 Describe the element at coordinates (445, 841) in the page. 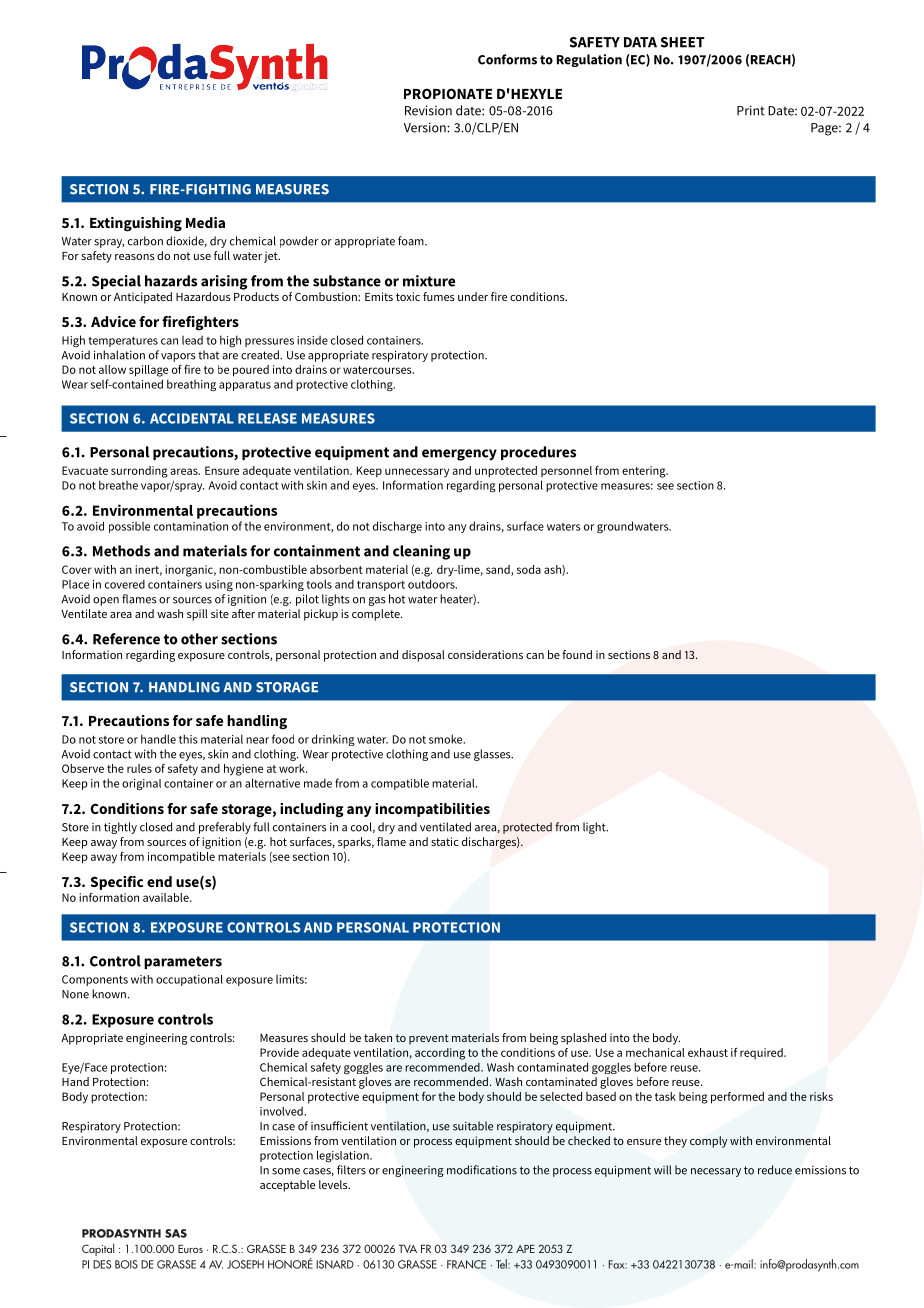

I see `static` at that location.
